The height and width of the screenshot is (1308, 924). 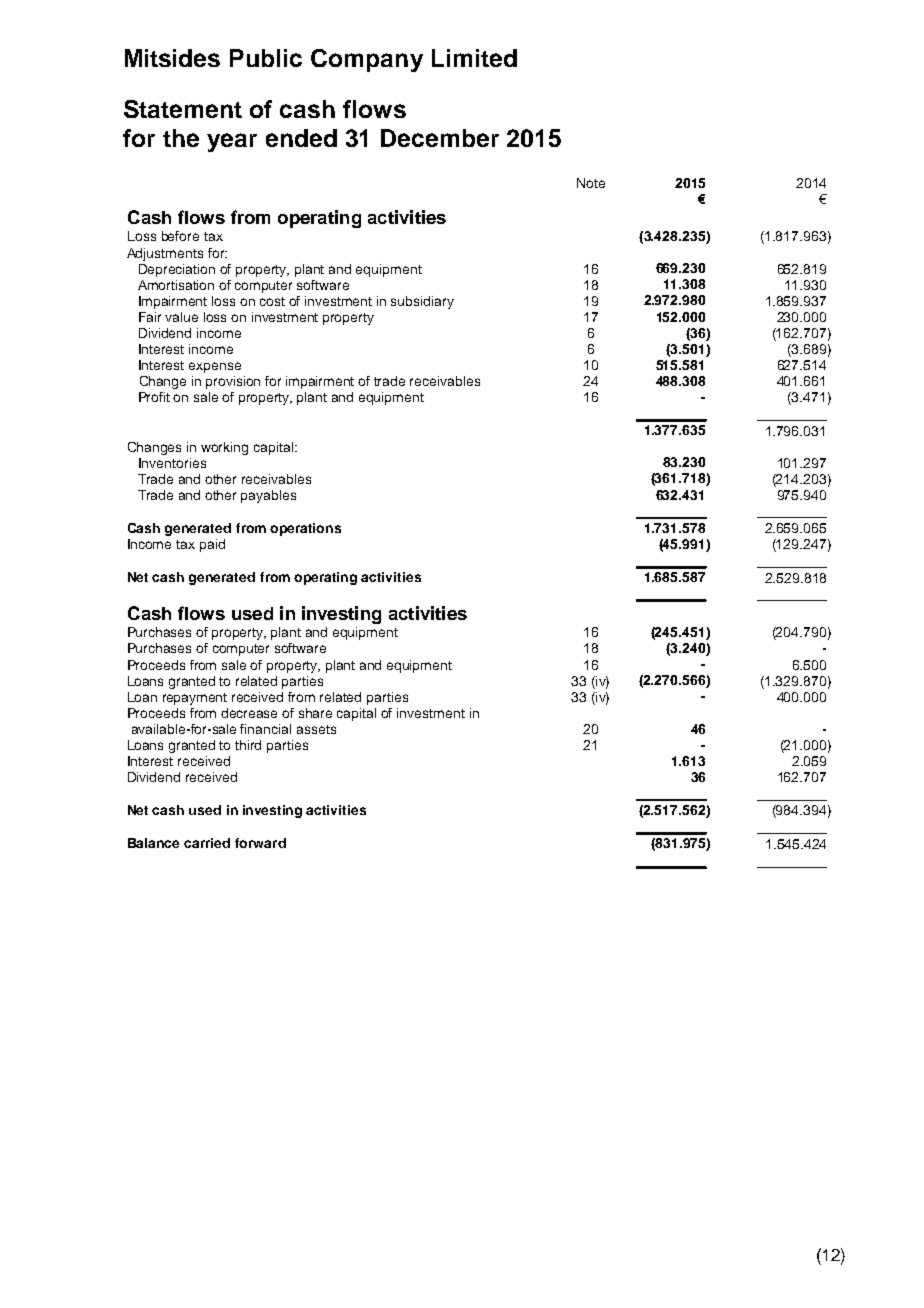 What do you see at coordinates (181, 317) in the screenshot?
I see `value` at bounding box center [181, 317].
